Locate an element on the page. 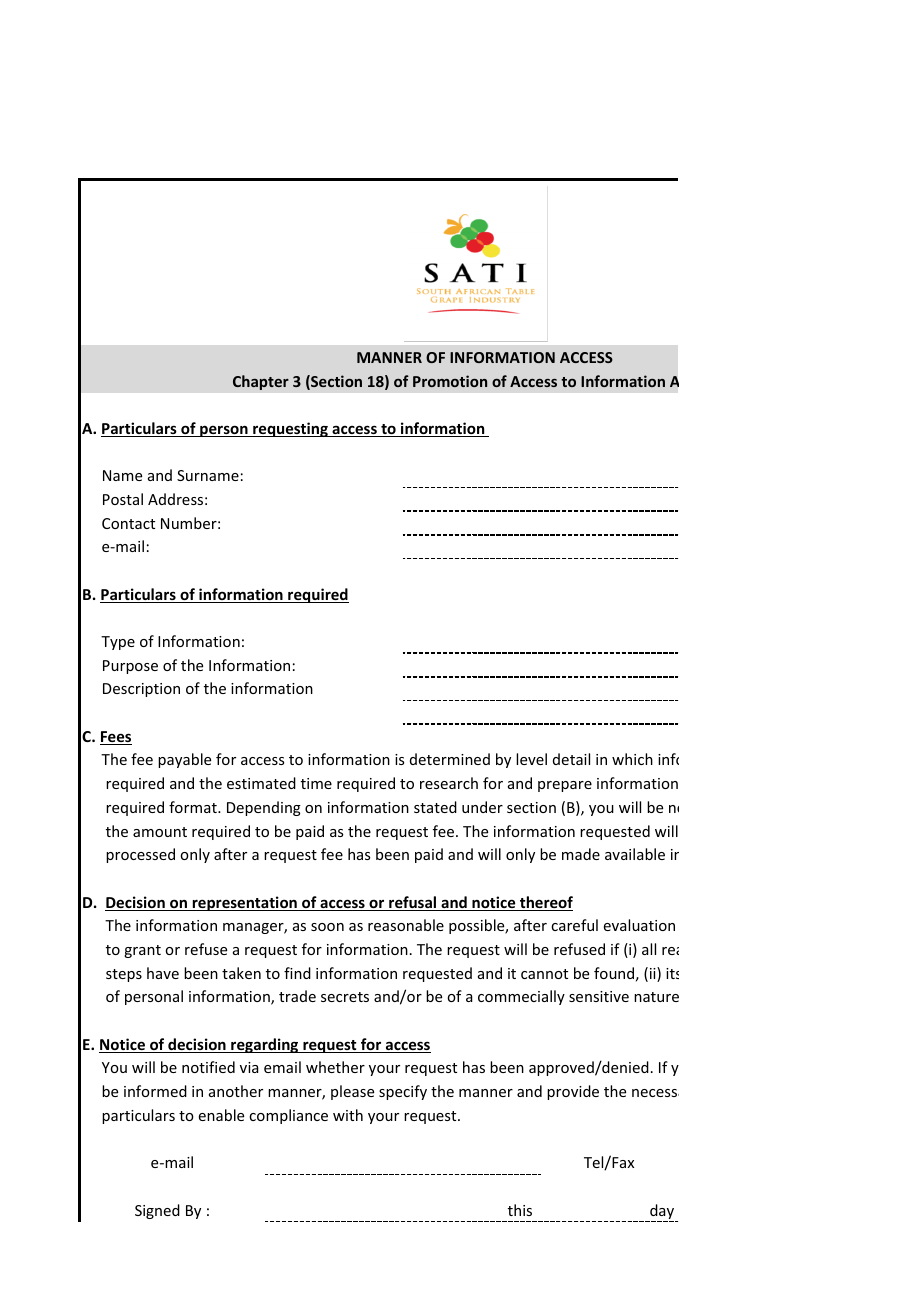 This page has height=1308, width=924. day is located at coordinates (662, 1213).
